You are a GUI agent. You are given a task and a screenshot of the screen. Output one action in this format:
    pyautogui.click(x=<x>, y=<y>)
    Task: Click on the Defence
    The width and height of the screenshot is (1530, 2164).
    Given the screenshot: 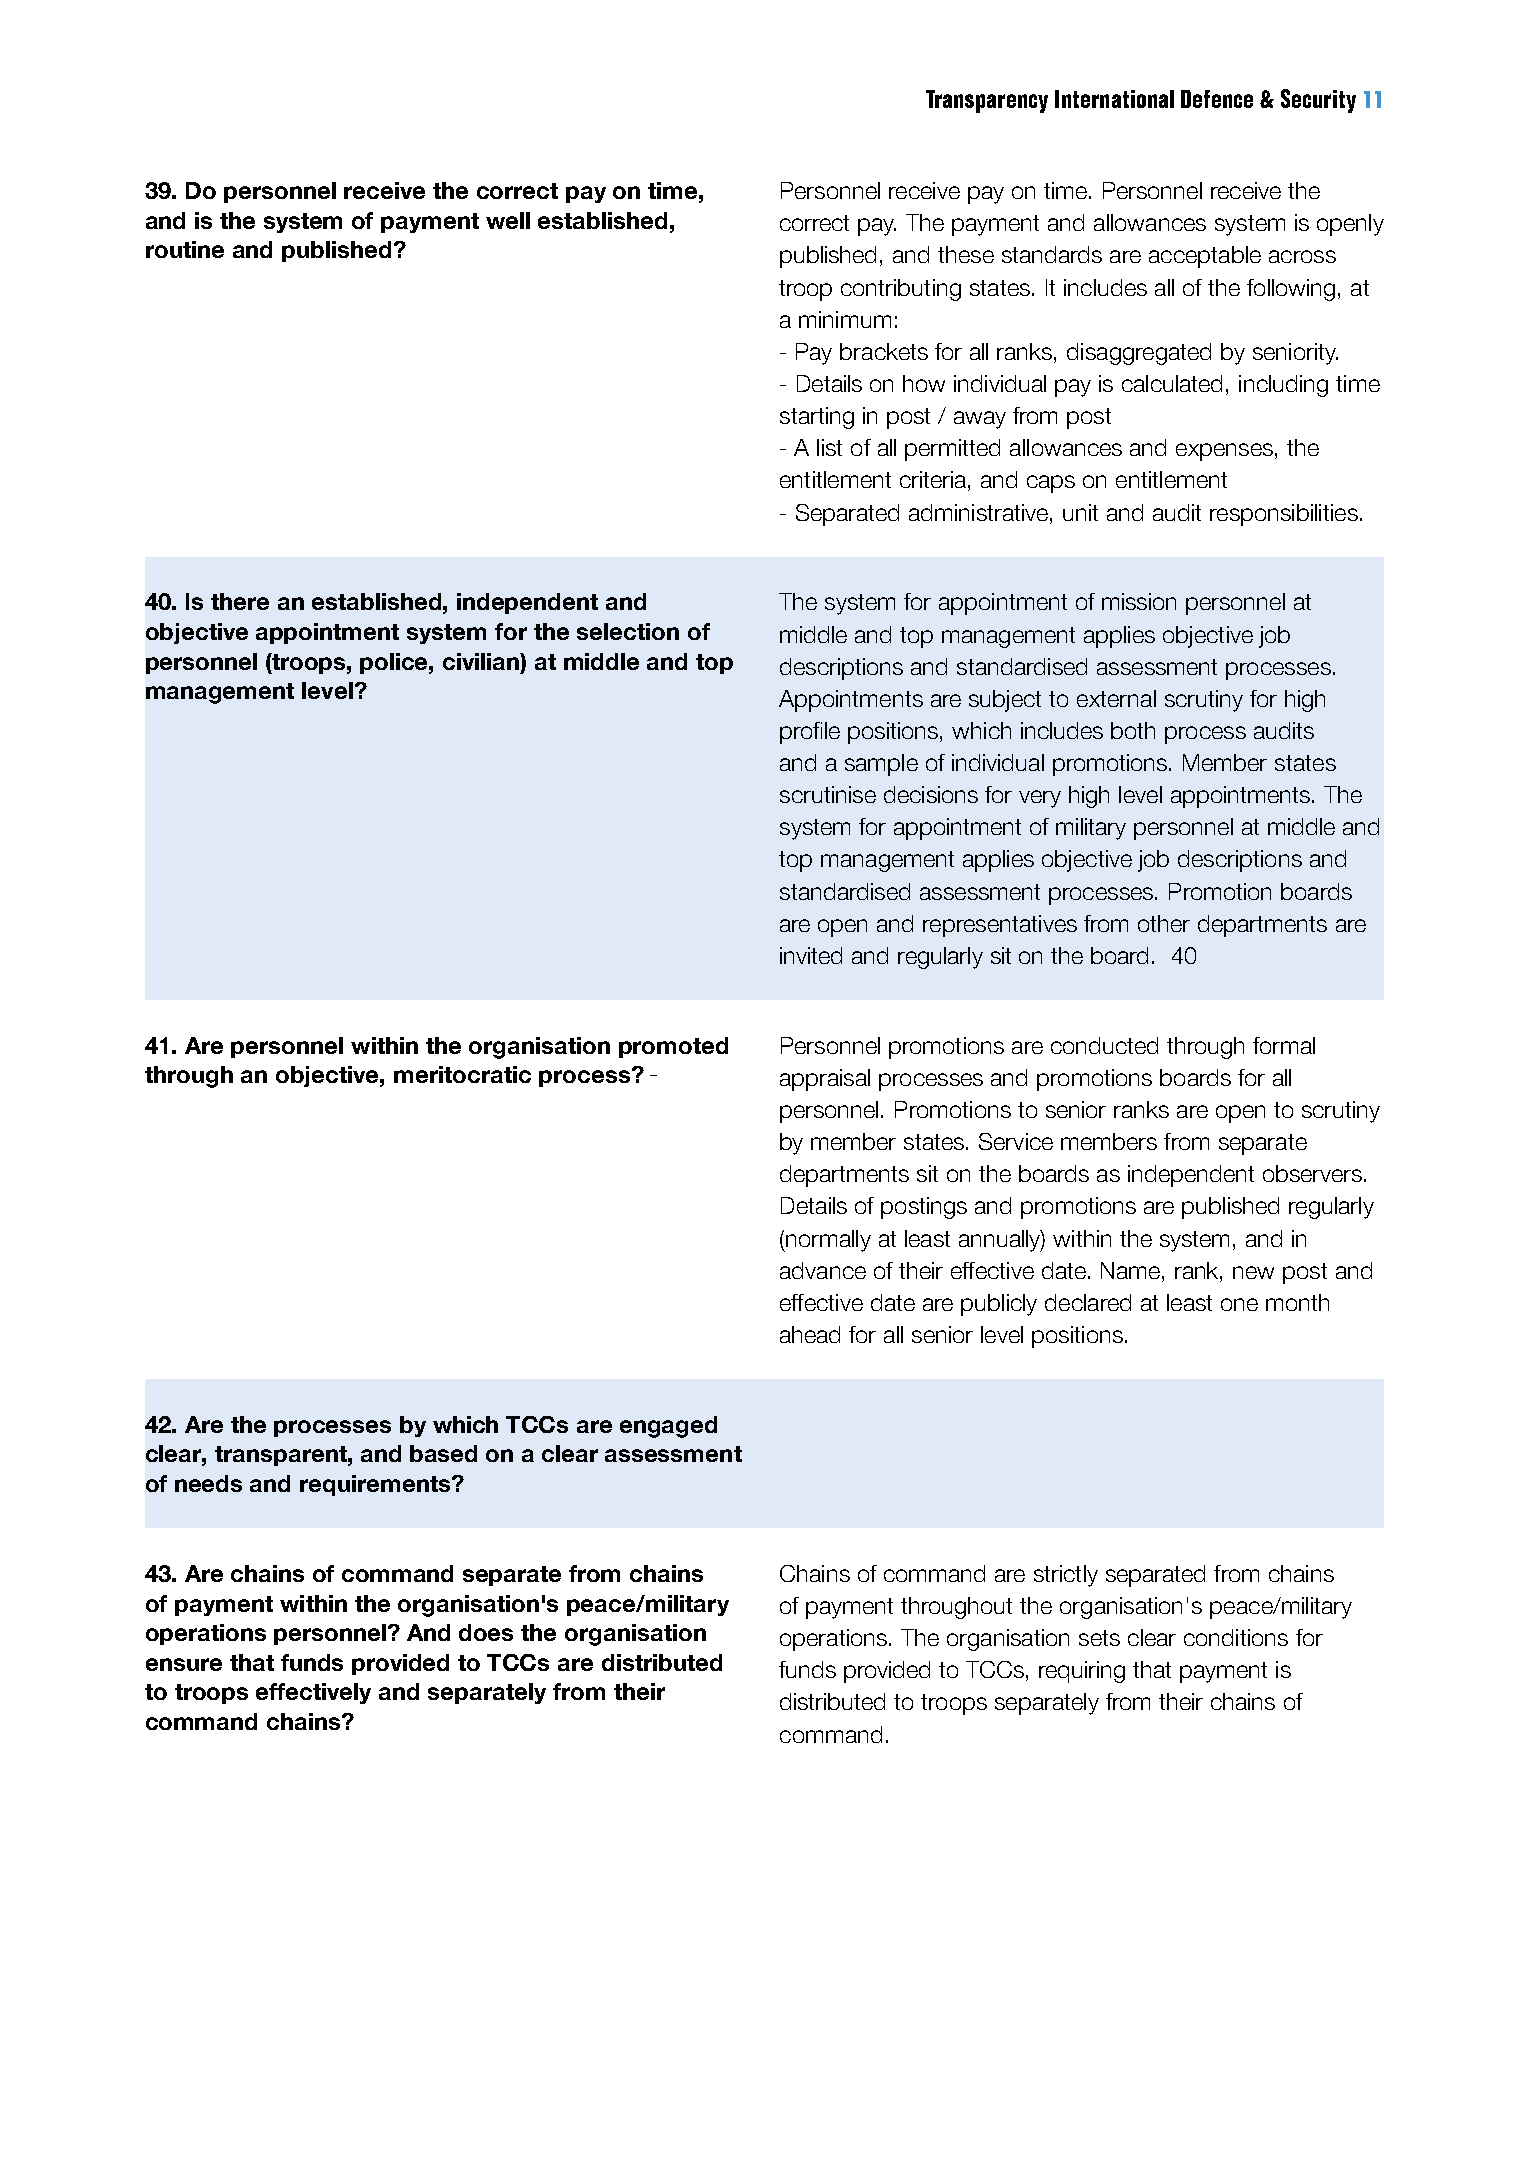 What is the action you would take?
    pyautogui.click(x=1217, y=99)
